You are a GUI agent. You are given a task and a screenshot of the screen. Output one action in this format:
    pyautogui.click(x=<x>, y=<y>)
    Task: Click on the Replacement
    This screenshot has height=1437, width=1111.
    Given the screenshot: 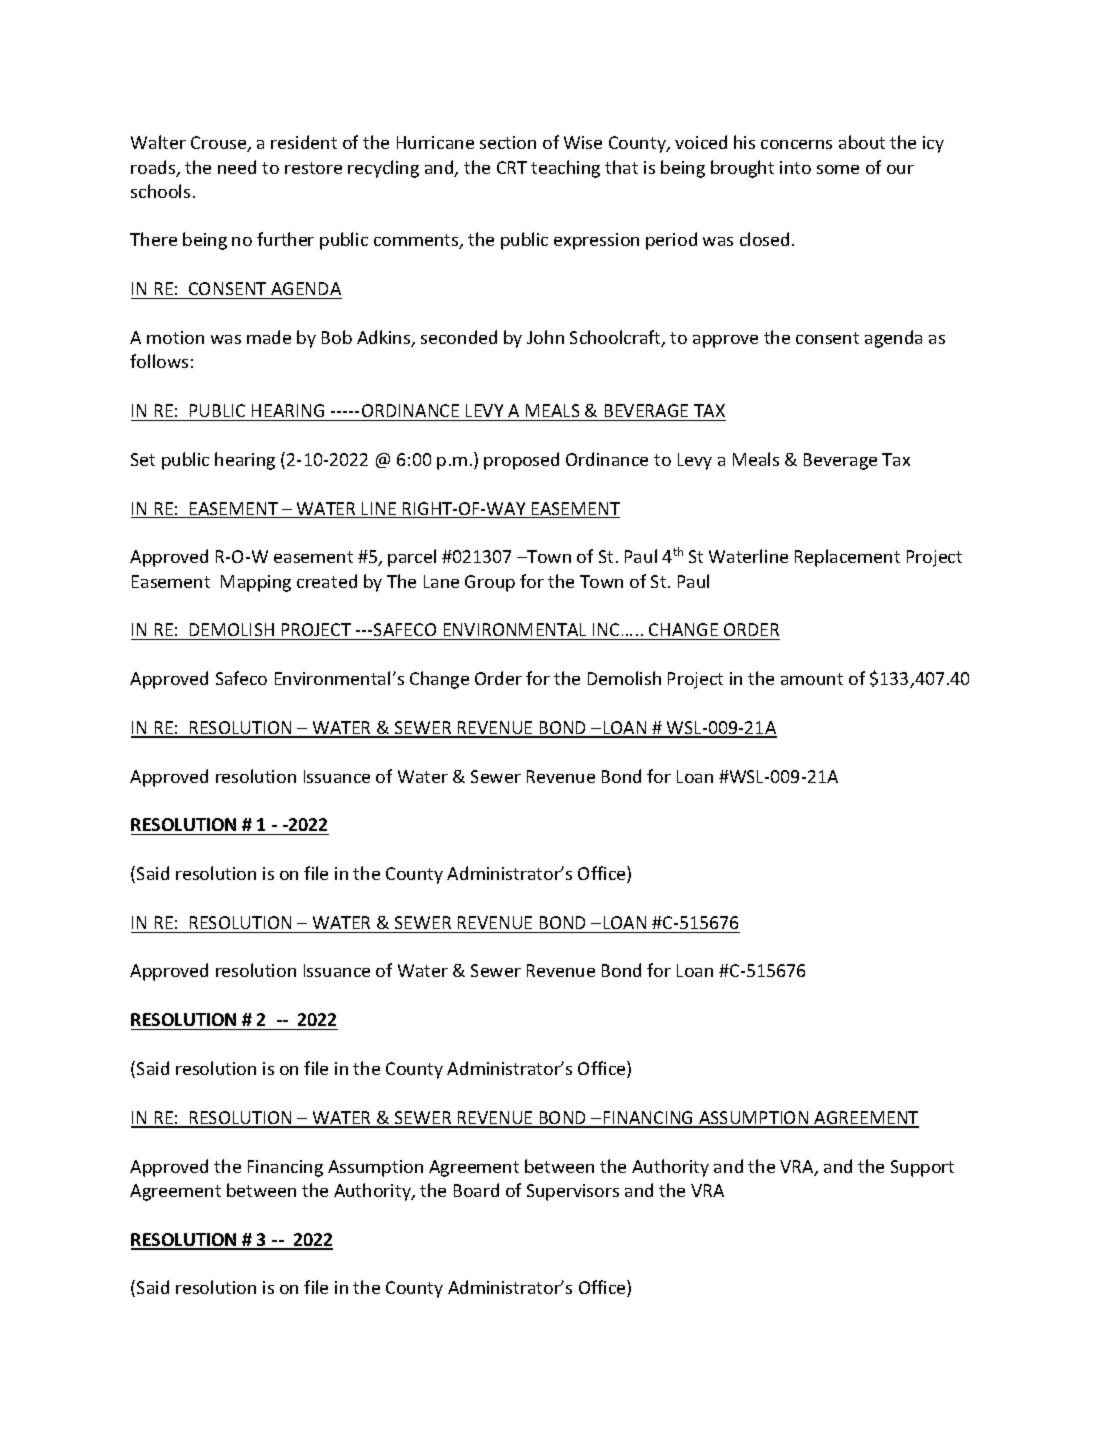 What is the action you would take?
    pyautogui.click(x=847, y=558)
